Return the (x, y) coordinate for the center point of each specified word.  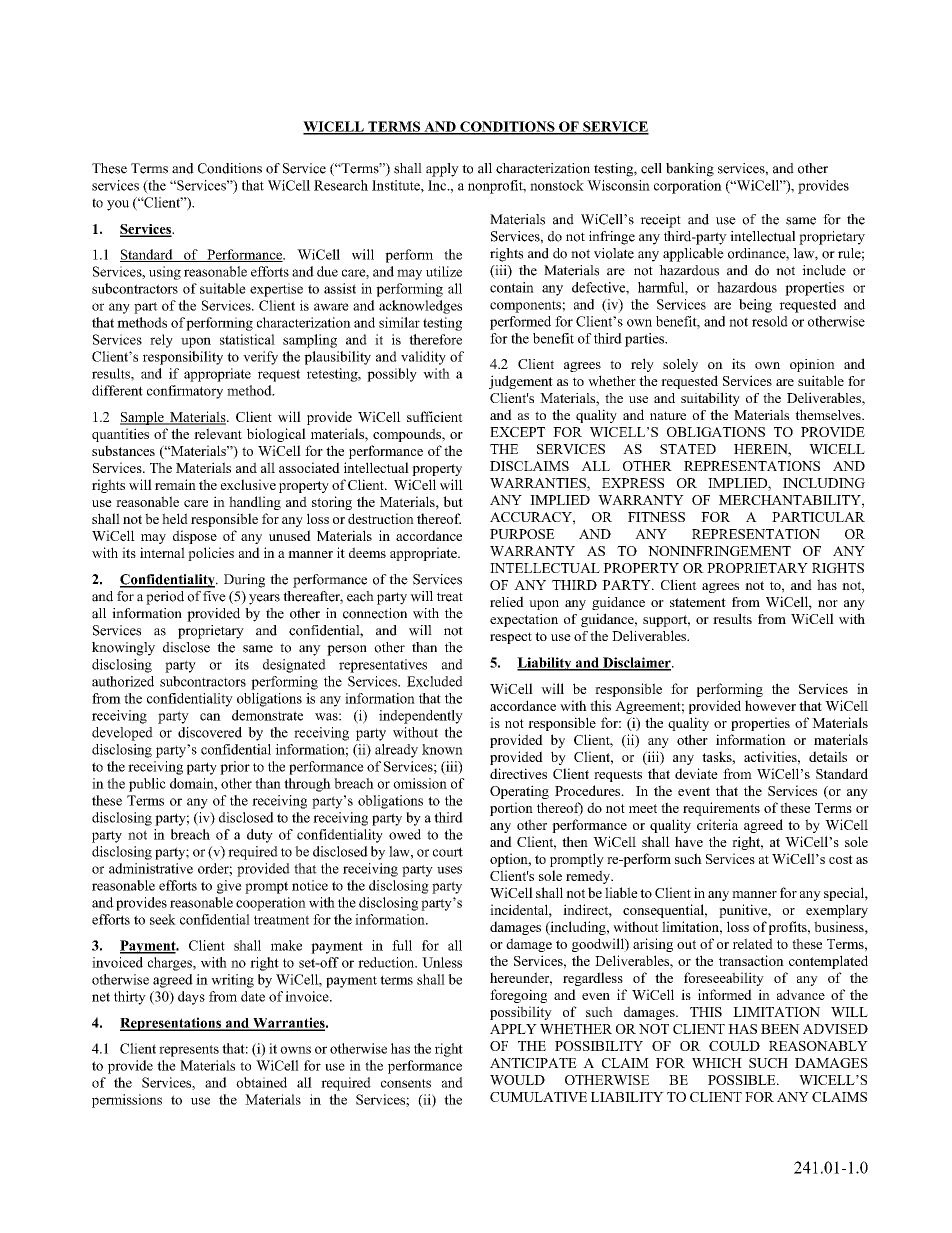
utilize (444, 271)
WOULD (517, 1080)
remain (175, 484)
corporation (688, 187)
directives (518, 773)
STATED (688, 449)
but (453, 501)
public (147, 785)
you (118, 205)
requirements (721, 809)
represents (189, 1051)
